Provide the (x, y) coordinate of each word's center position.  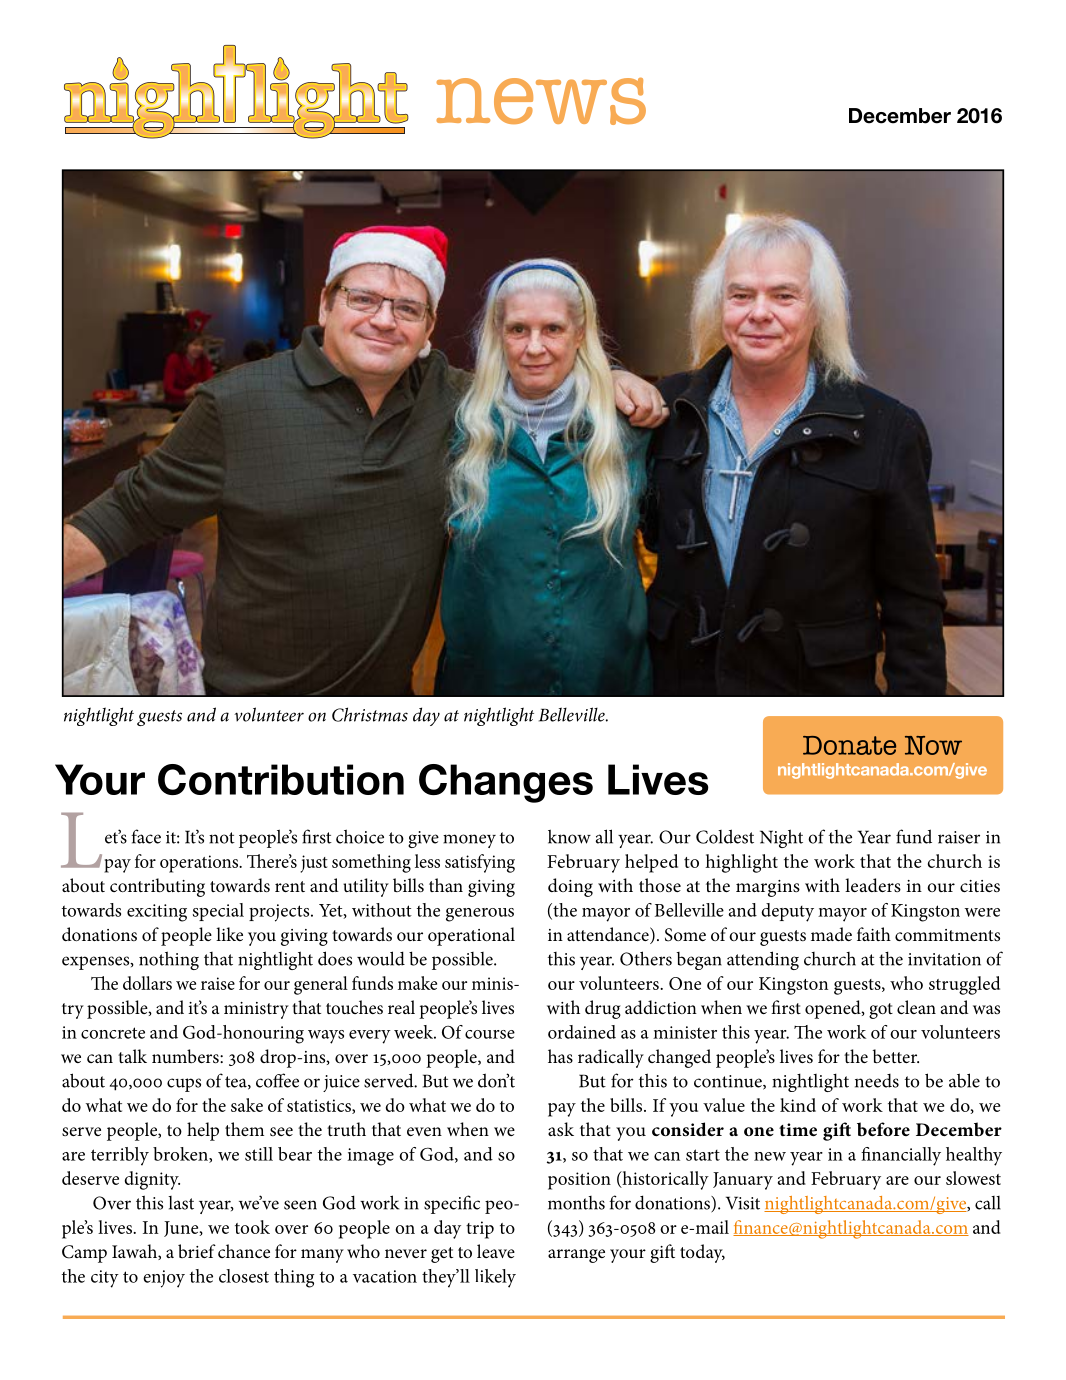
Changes (506, 783)
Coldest (725, 836)
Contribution (281, 779)
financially (901, 1156)
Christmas (370, 714)
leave (496, 1251)
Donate (849, 745)
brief (197, 1251)
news (541, 101)
